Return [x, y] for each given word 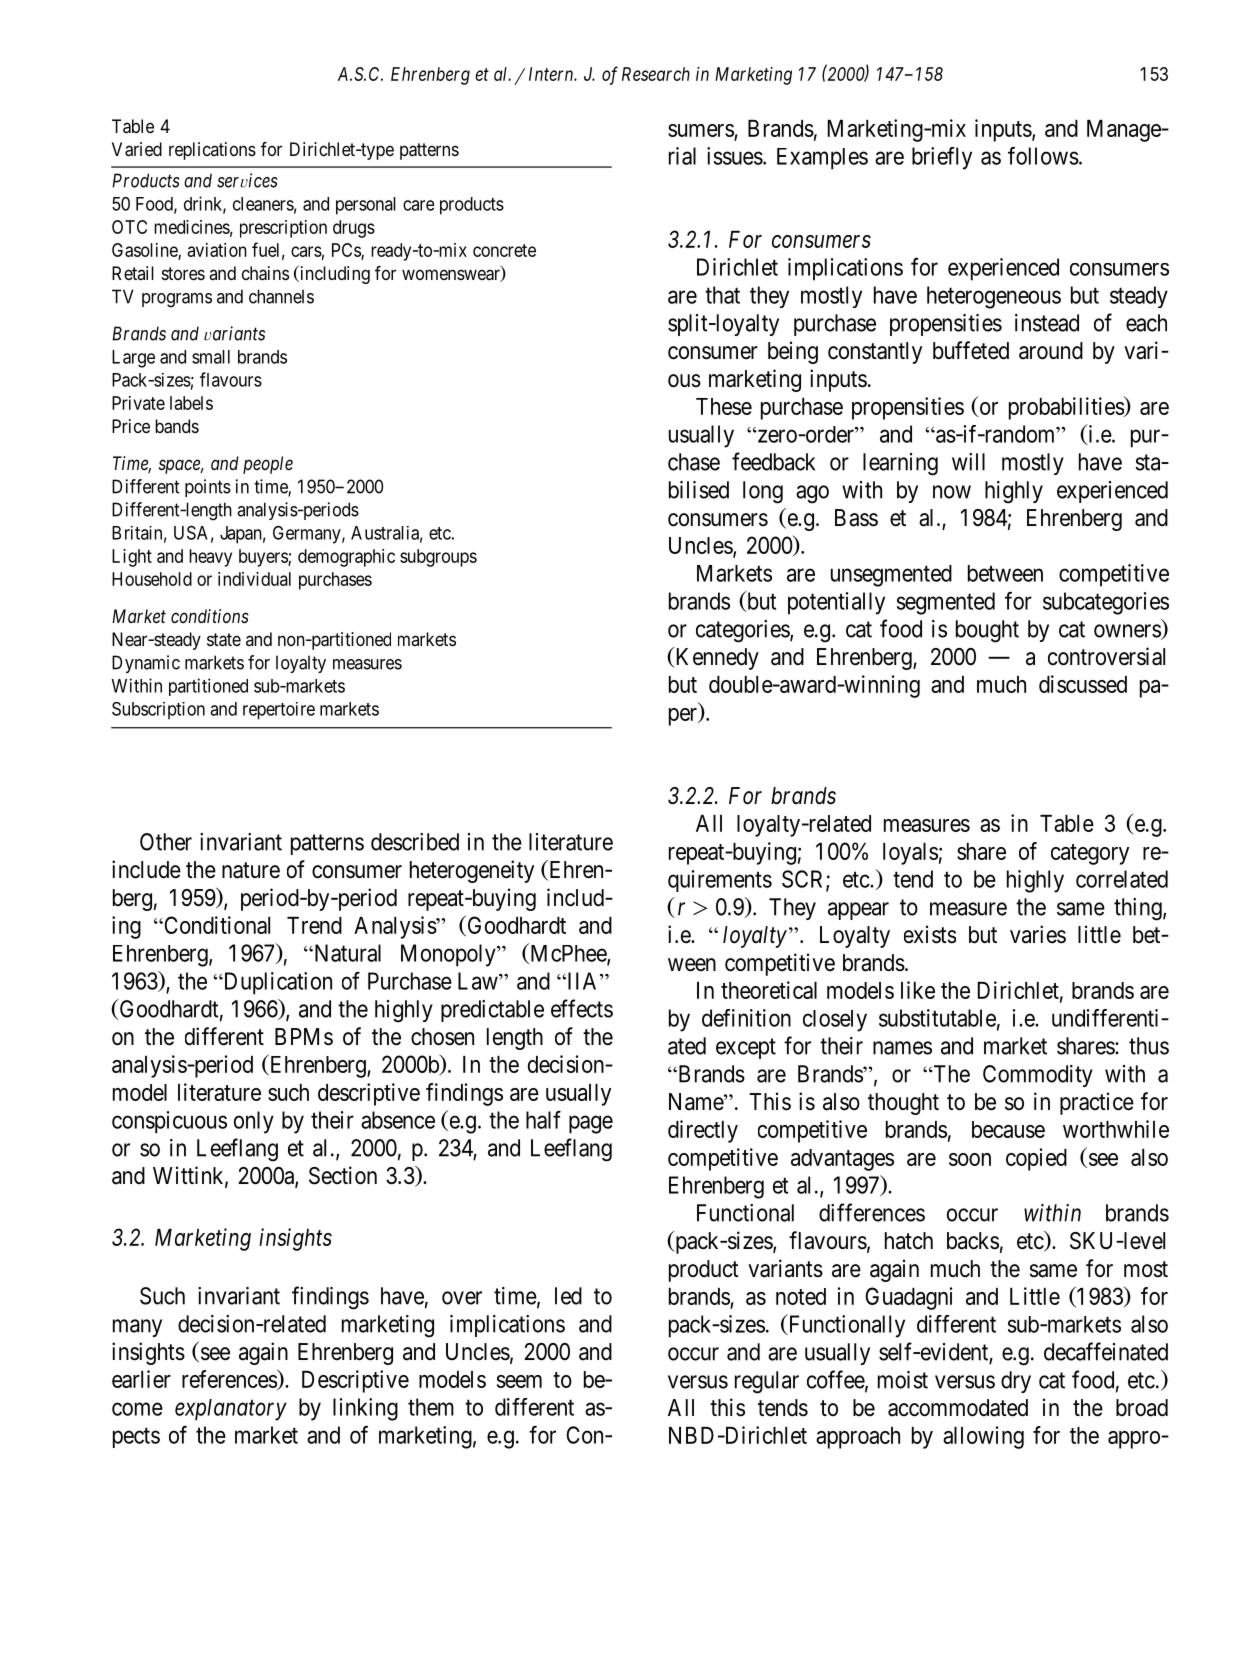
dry [1016, 1382]
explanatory [231, 1410]
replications [212, 151]
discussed [1083, 684]
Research [656, 74]
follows [1043, 156]
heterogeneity [472, 871]
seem [519, 1381]
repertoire [279, 711]
